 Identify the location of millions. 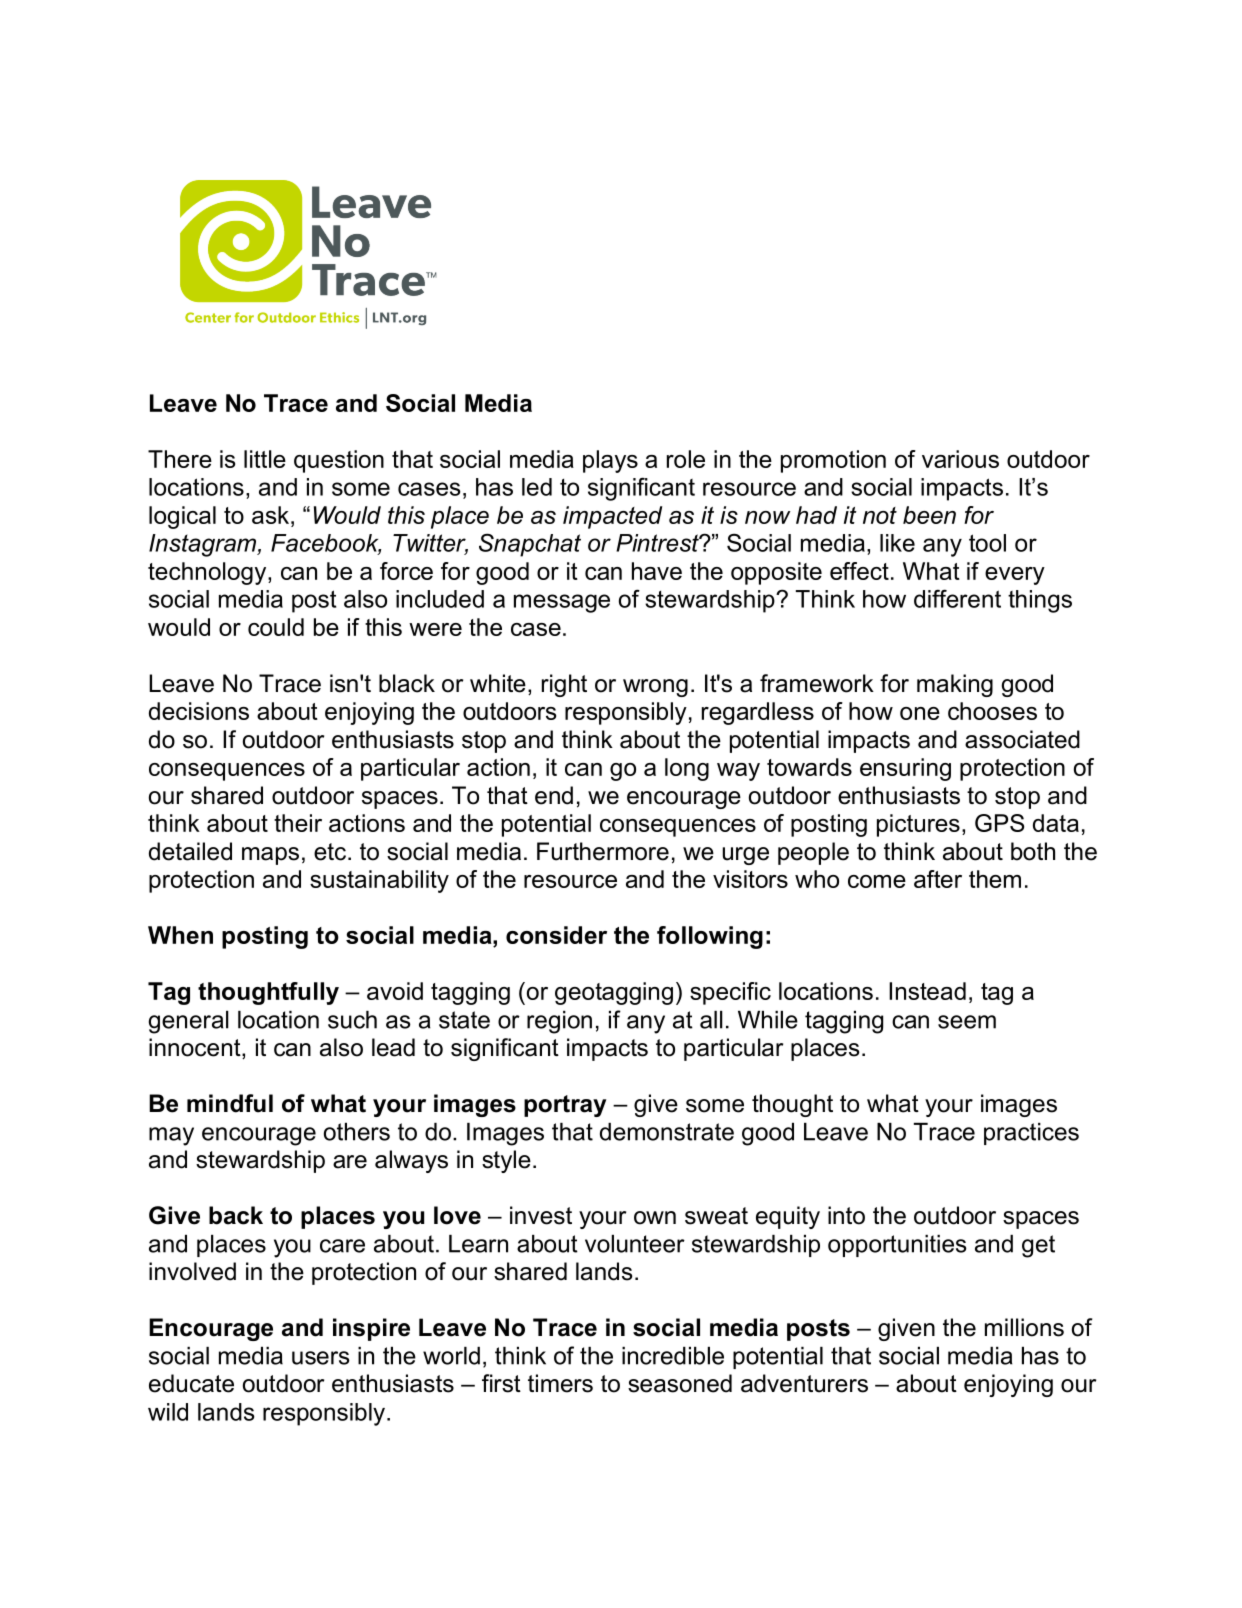
(1024, 1327).
